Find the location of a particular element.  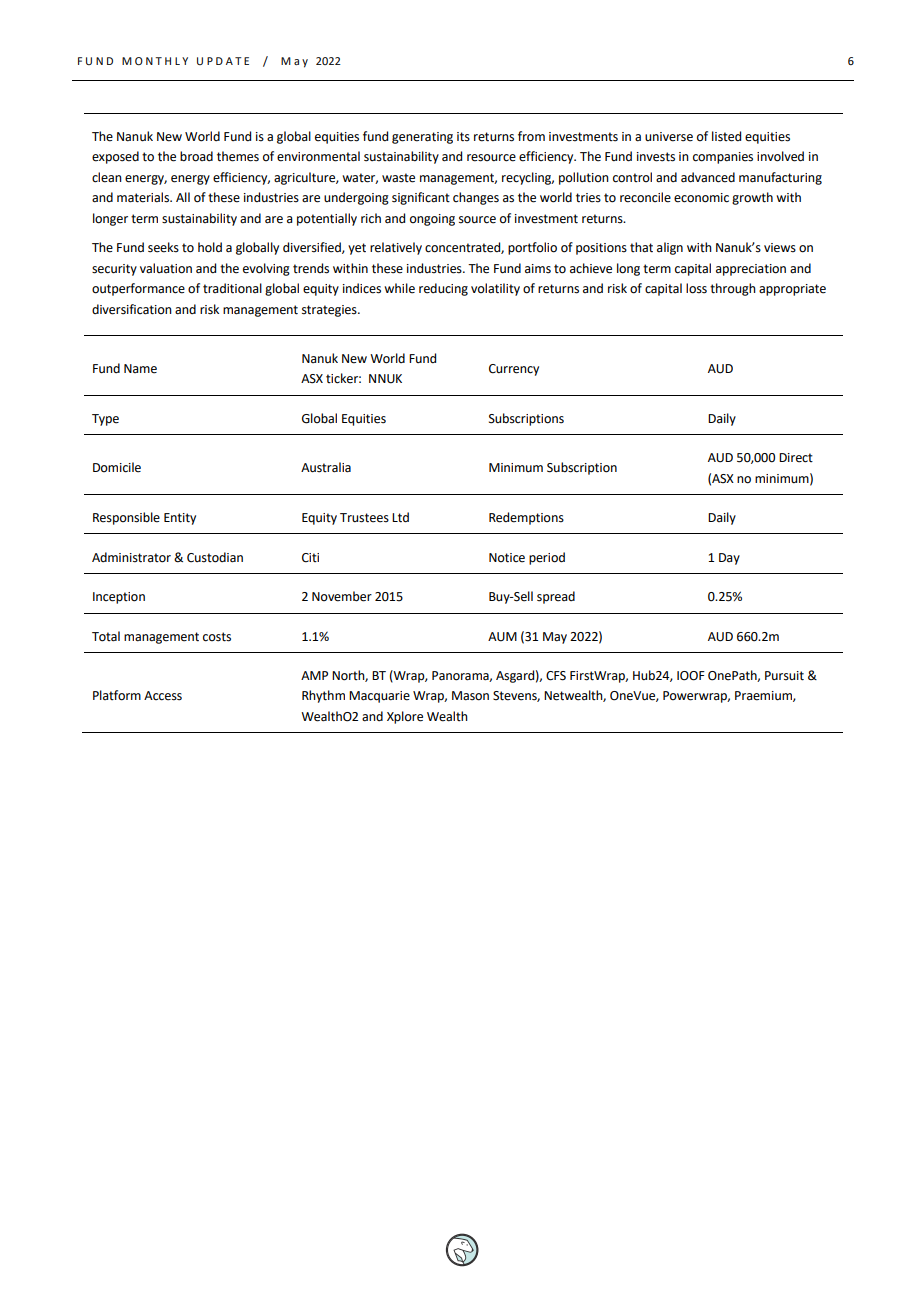

Access is located at coordinates (163, 696).
